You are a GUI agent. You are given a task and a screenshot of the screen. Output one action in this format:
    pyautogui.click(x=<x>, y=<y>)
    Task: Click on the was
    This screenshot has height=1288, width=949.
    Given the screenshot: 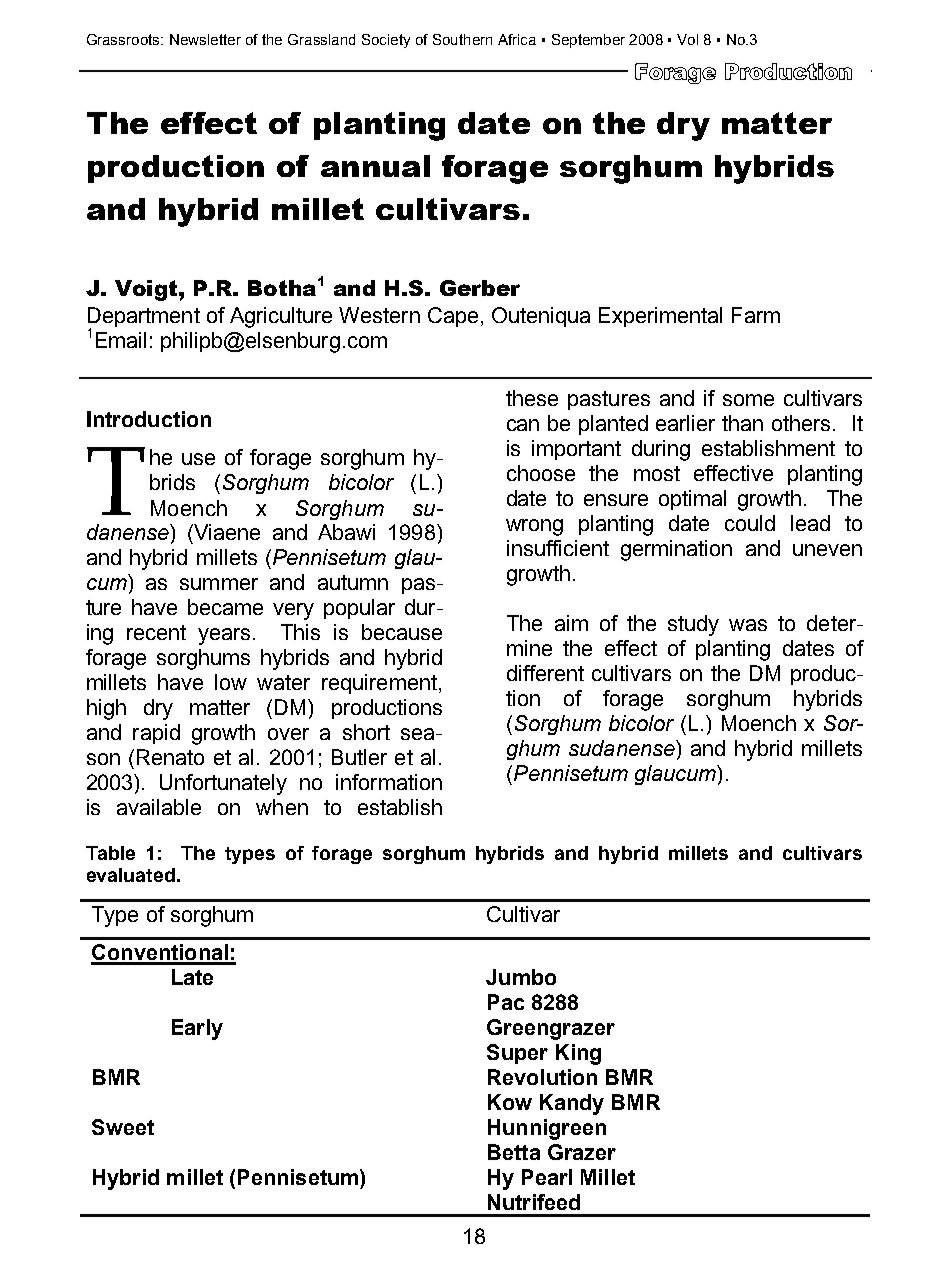 What is the action you would take?
    pyautogui.click(x=748, y=625)
